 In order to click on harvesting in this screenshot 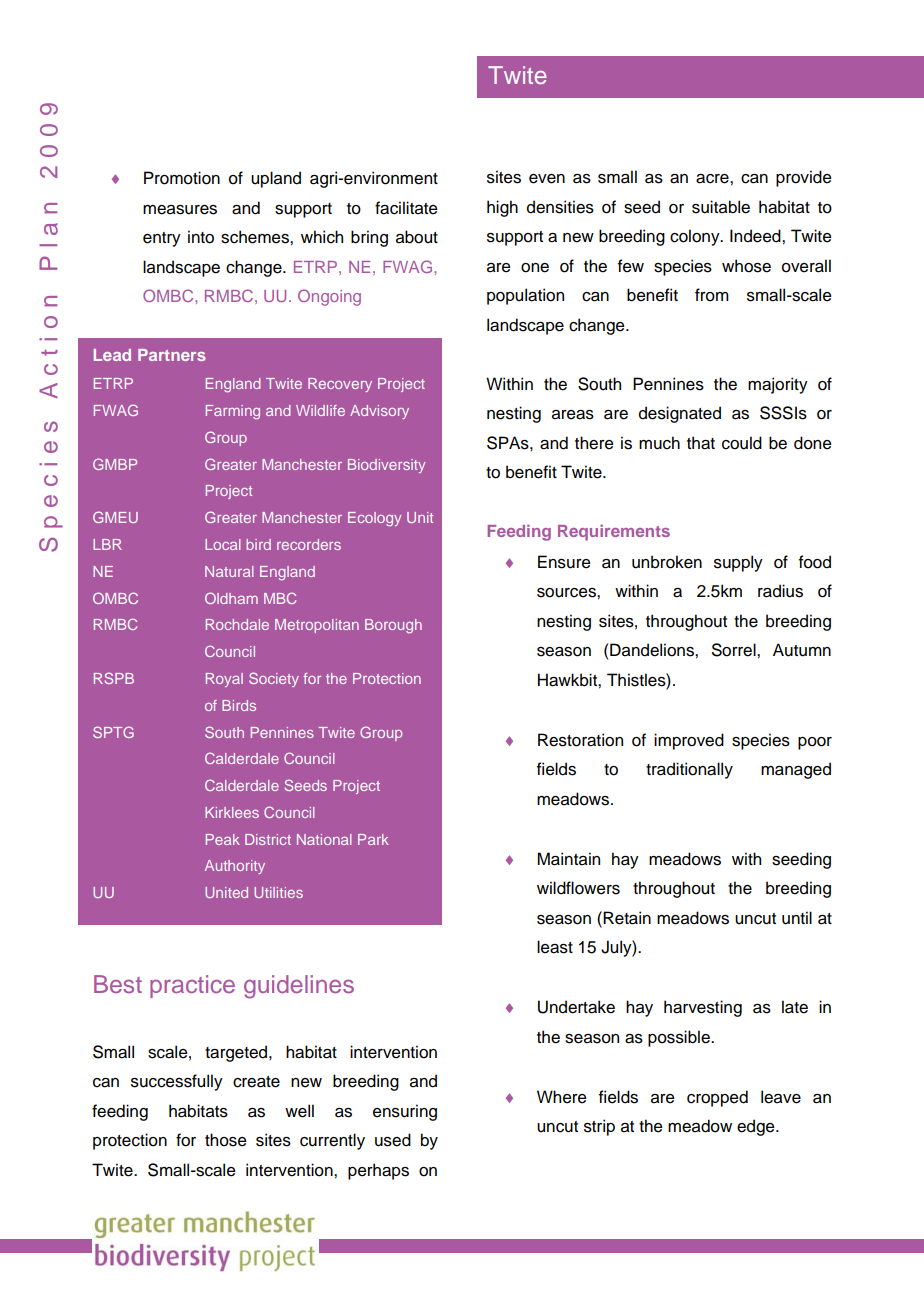, I will do `click(703, 1008)`.
